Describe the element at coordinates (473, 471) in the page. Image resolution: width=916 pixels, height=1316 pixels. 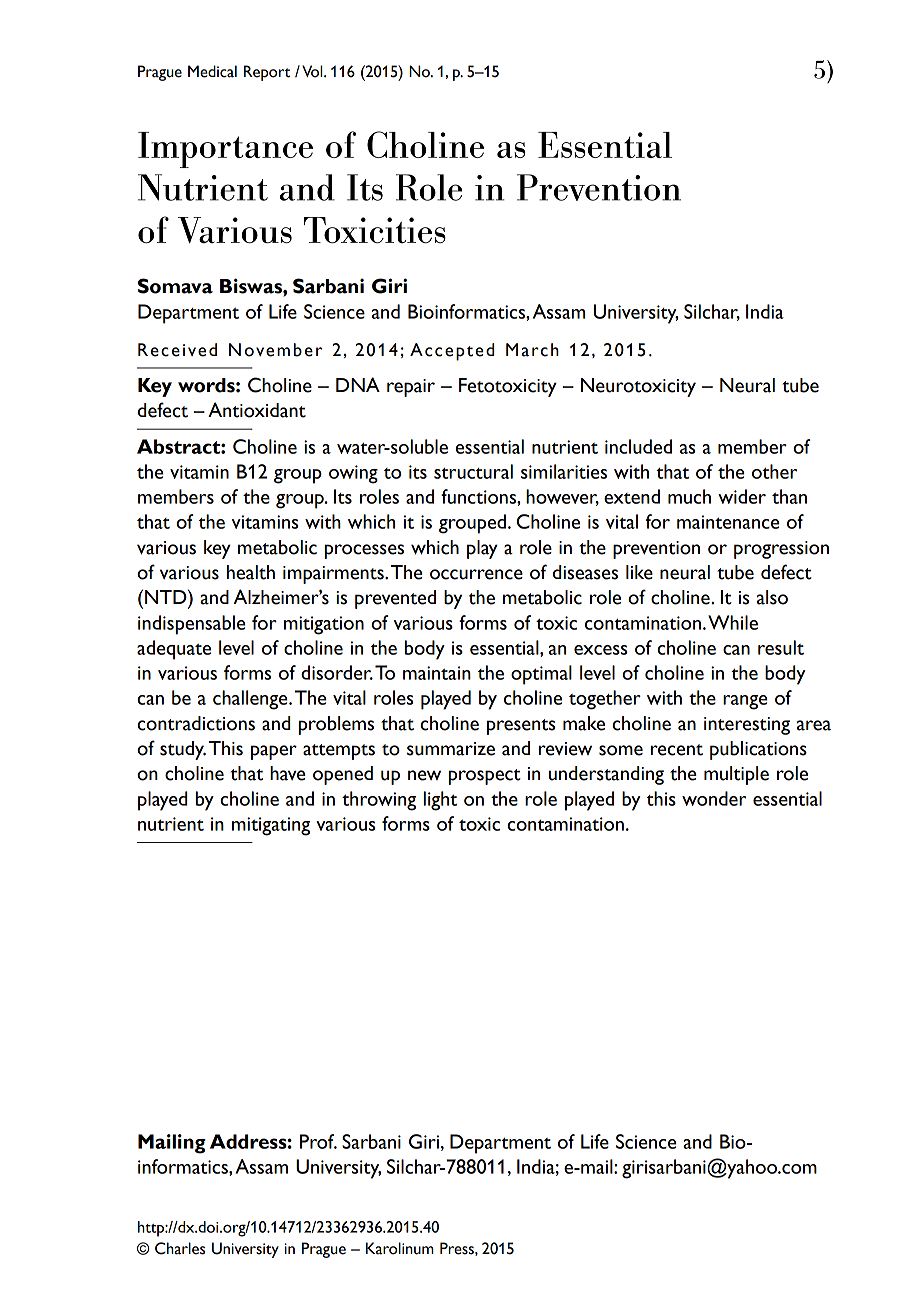
I see `structural` at that location.
